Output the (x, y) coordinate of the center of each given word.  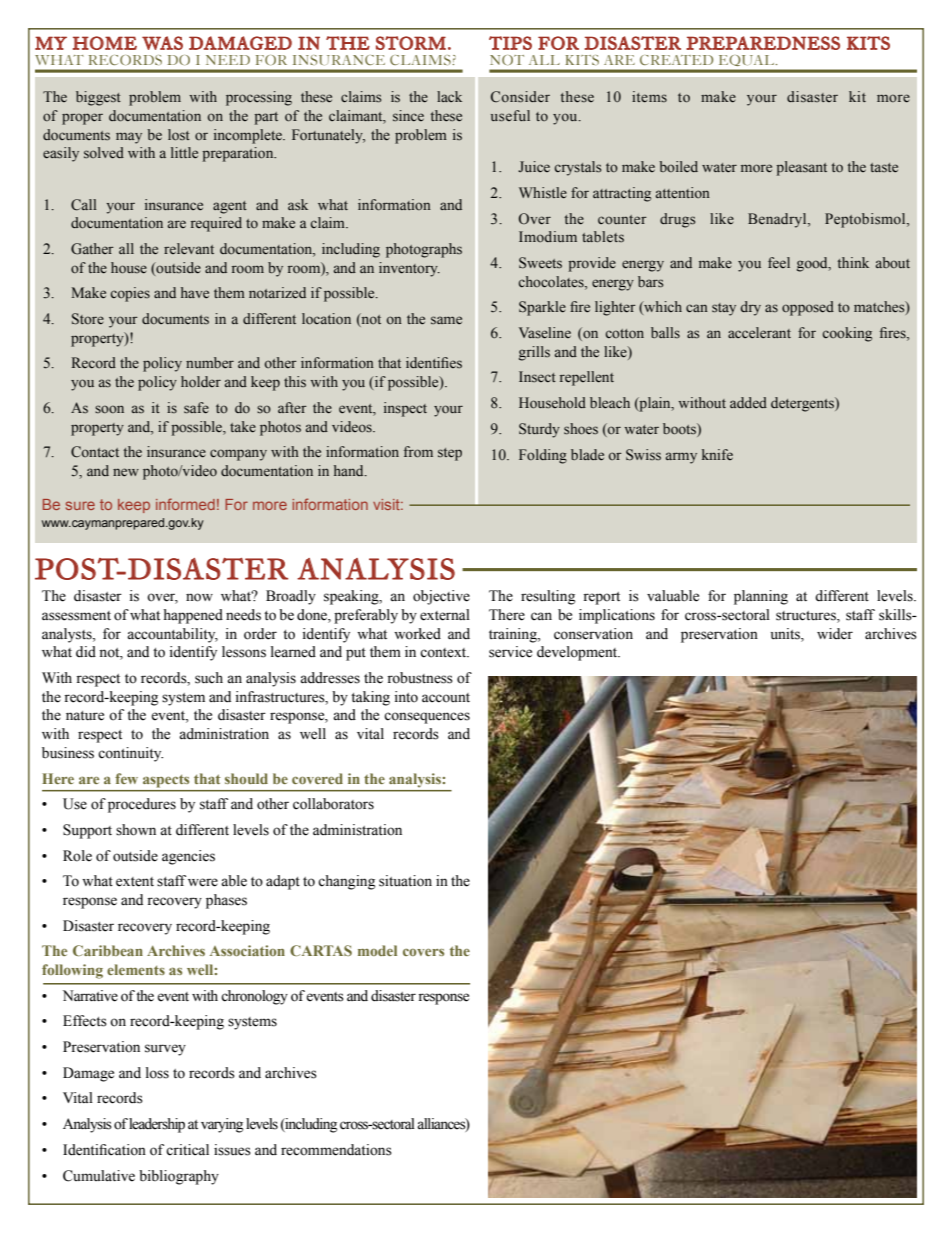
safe (196, 408)
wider (835, 634)
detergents (803, 404)
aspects (166, 781)
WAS (162, 43)
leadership (157, 1125)
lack (449, 96)
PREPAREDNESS (763, 43)
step (450, 454)
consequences (427, 718)
